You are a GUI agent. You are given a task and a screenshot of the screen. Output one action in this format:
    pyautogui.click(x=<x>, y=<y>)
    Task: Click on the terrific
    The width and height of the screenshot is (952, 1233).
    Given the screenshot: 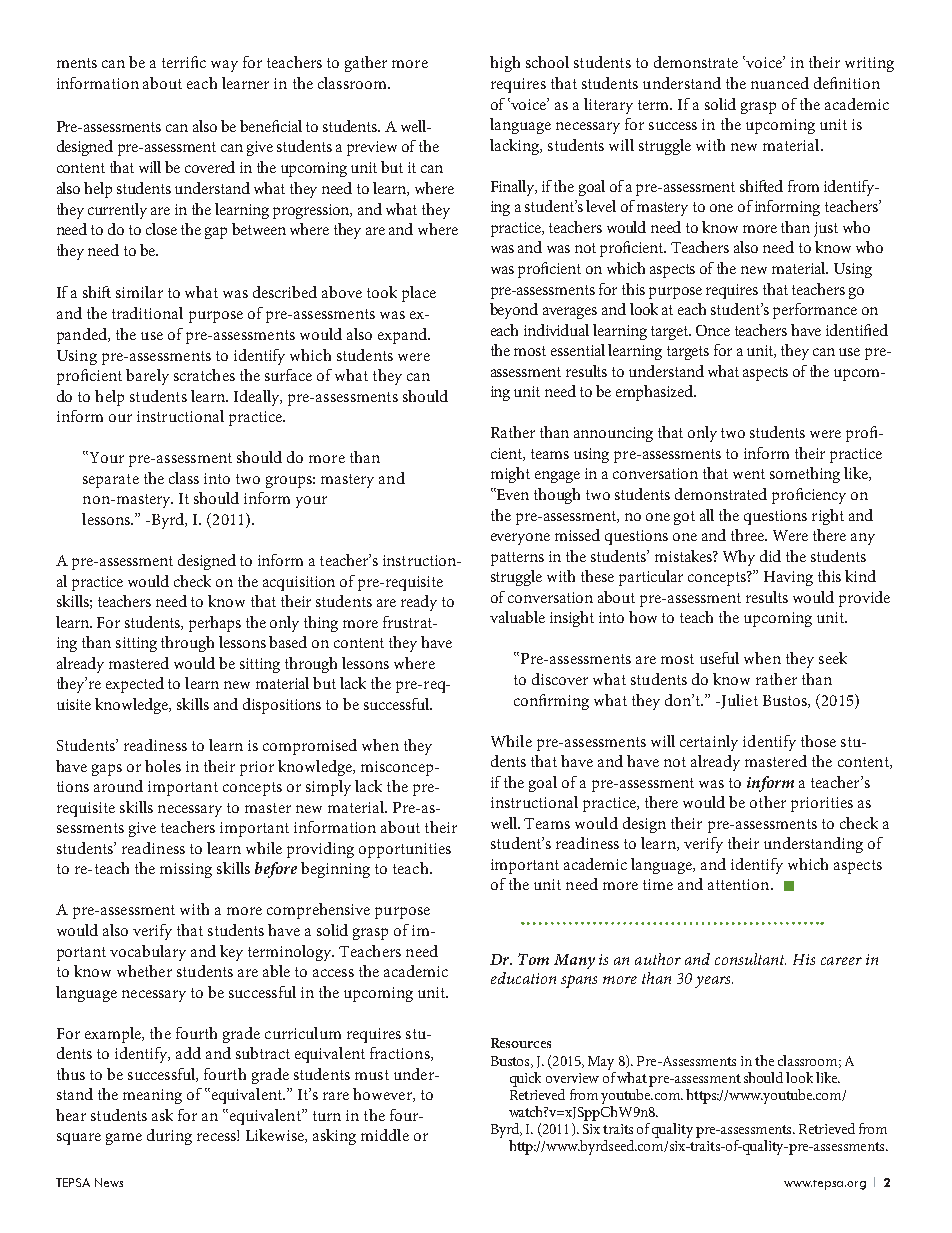 What is the action you would take?
    pyautogui.click(x=184, y=62)
